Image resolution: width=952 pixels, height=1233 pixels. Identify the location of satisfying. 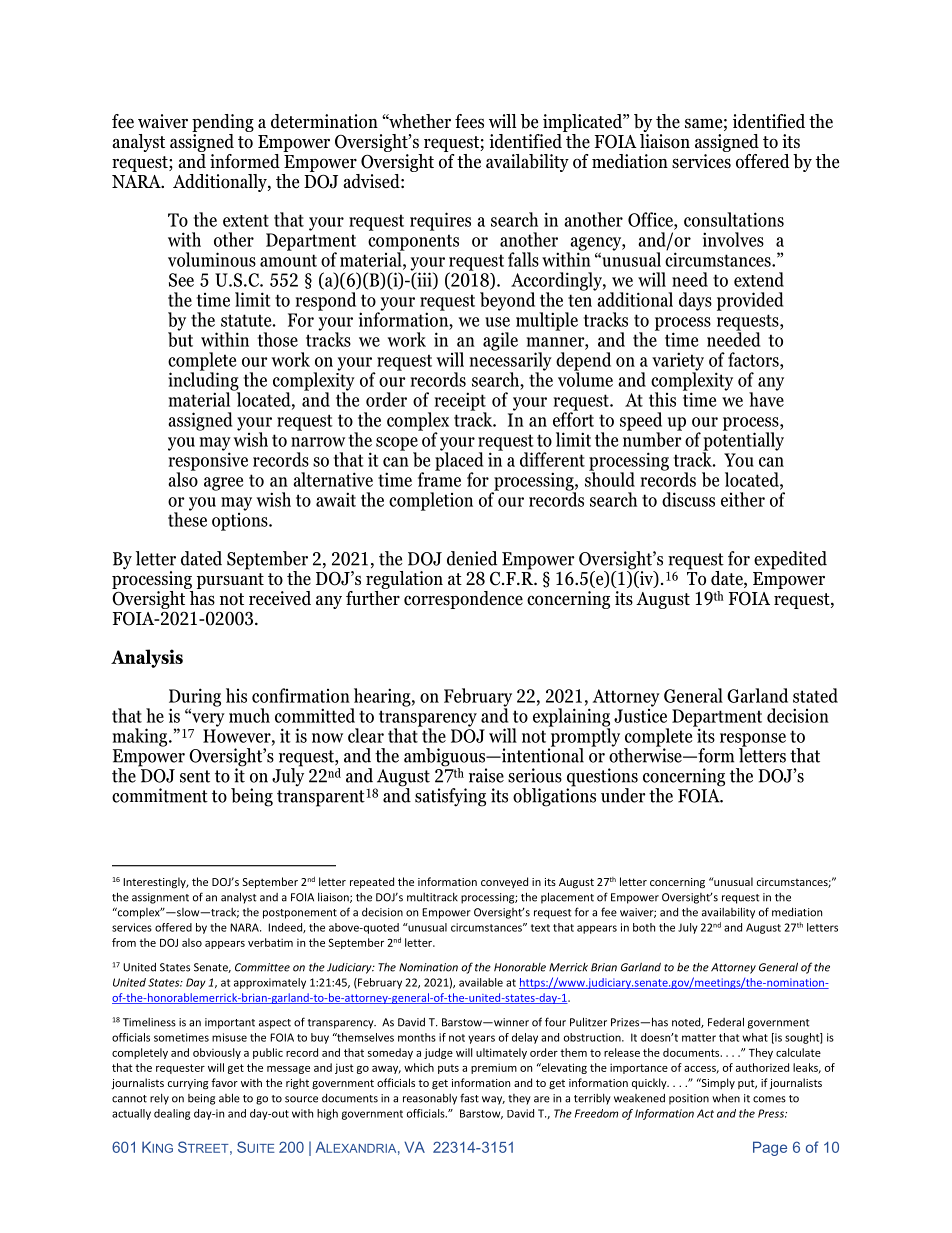
(450, 797).
